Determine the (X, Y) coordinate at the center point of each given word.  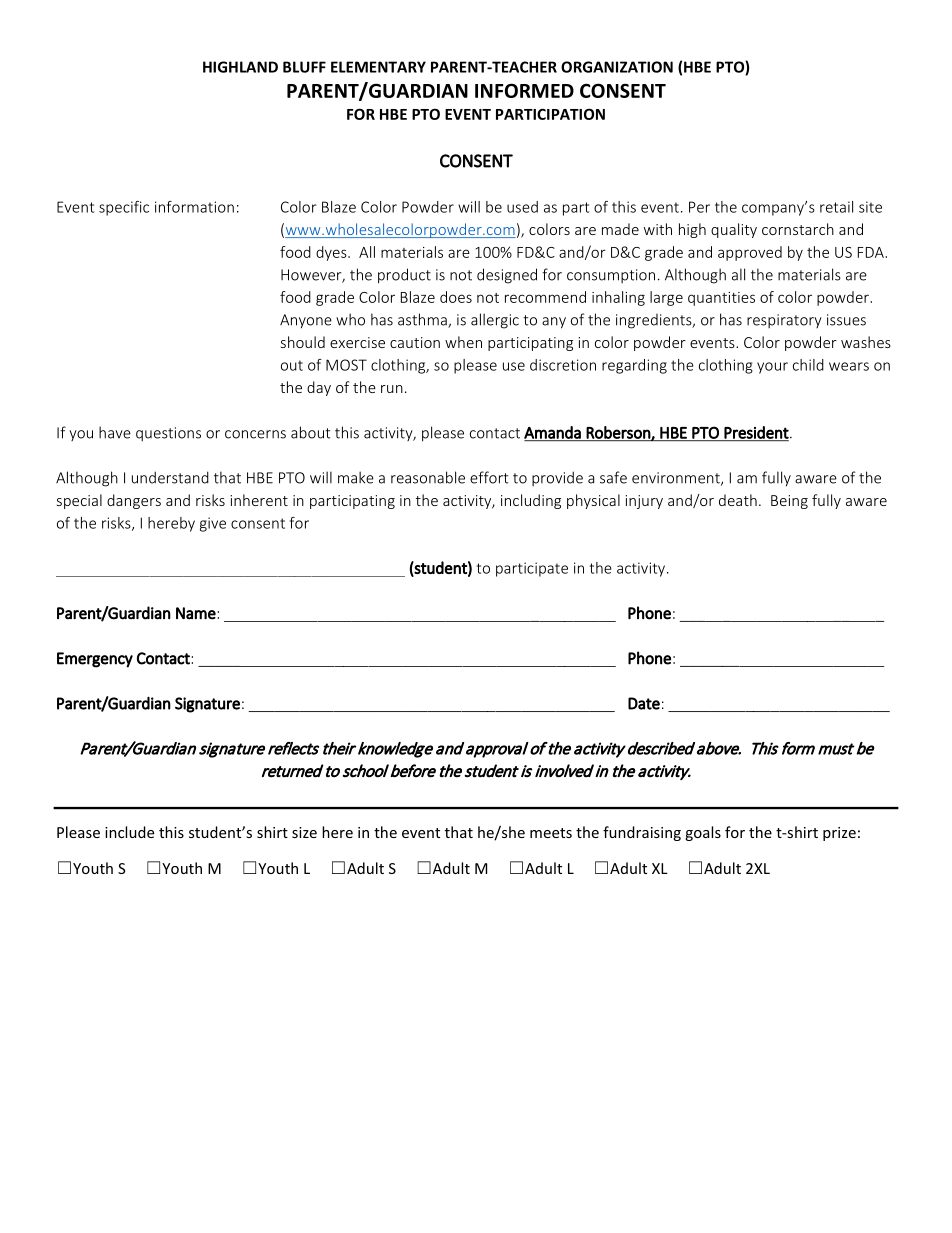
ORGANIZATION (617, 67)
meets (551, 833)
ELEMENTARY (378, 67)
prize (839, 834)
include (129, 832)
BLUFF (304, 67)
